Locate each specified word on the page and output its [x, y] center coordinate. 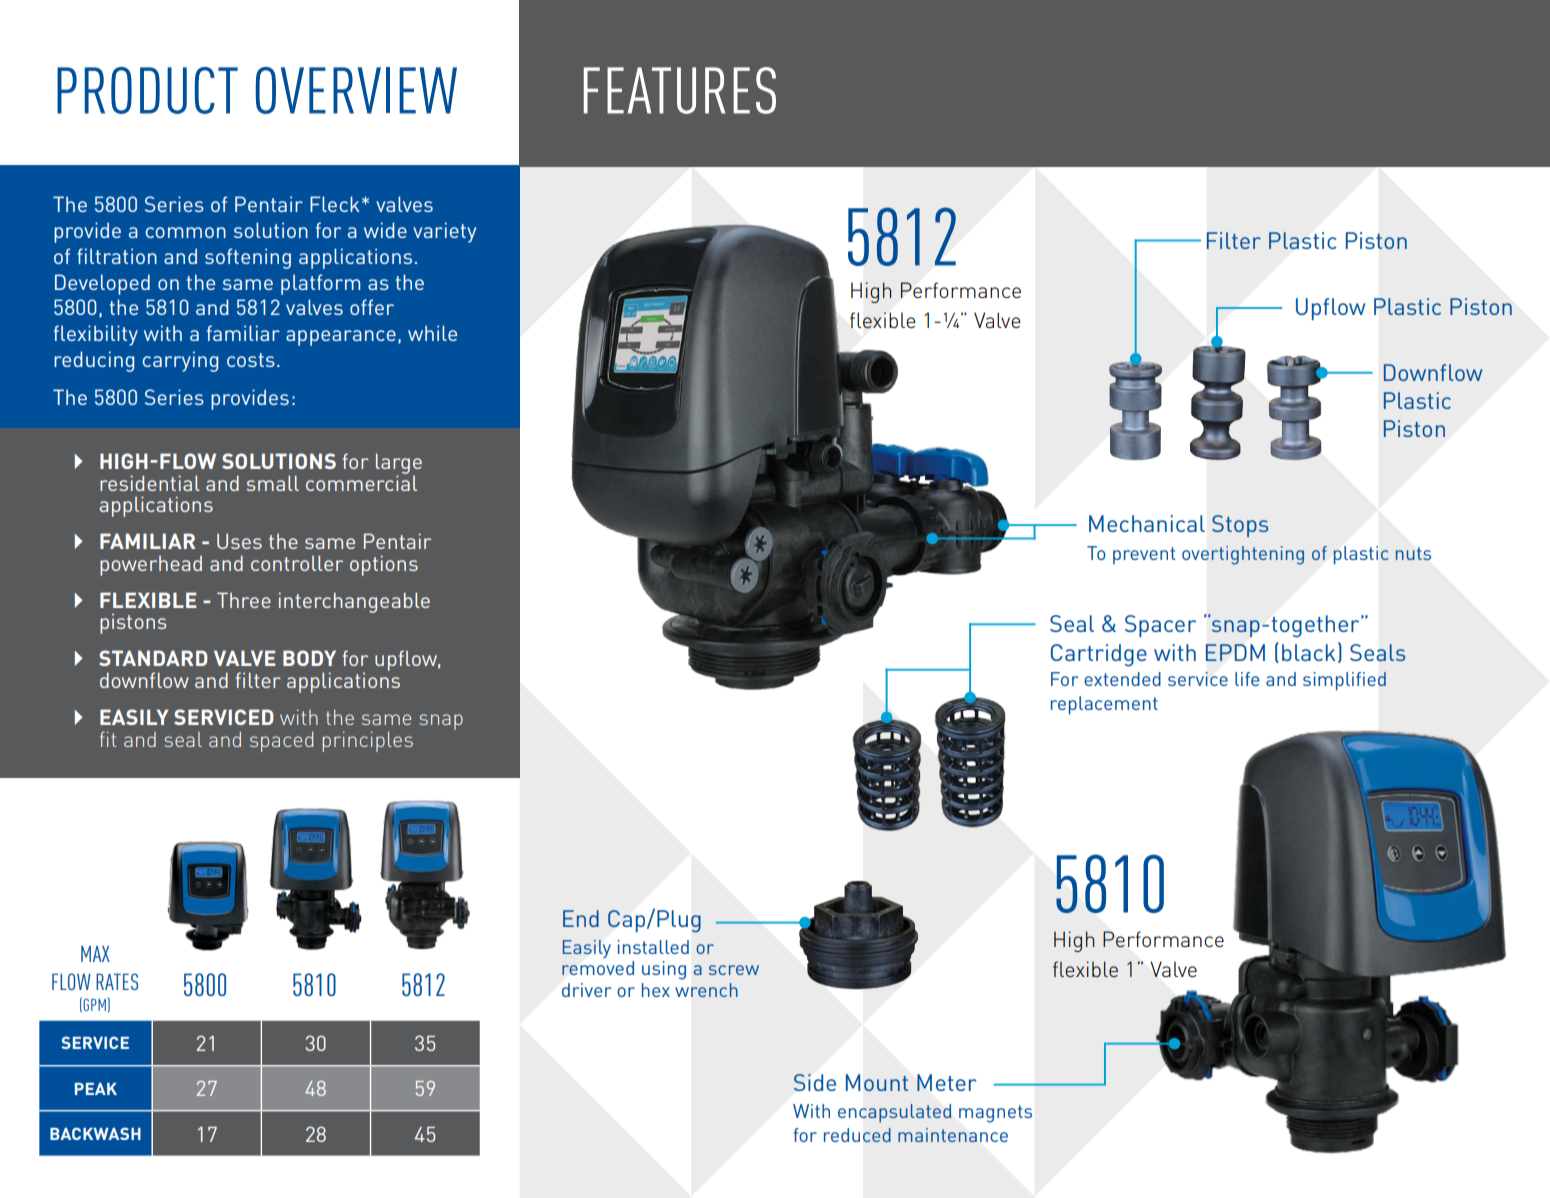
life [1247, 679]
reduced [857, 1135]
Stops [1240, 526]
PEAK [96, 1089]
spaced [281, 742]
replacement [1104, 705]
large [399, 464]
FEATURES [680, 90]
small [273, 483]
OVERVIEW [356, 90]
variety [444, 232]
